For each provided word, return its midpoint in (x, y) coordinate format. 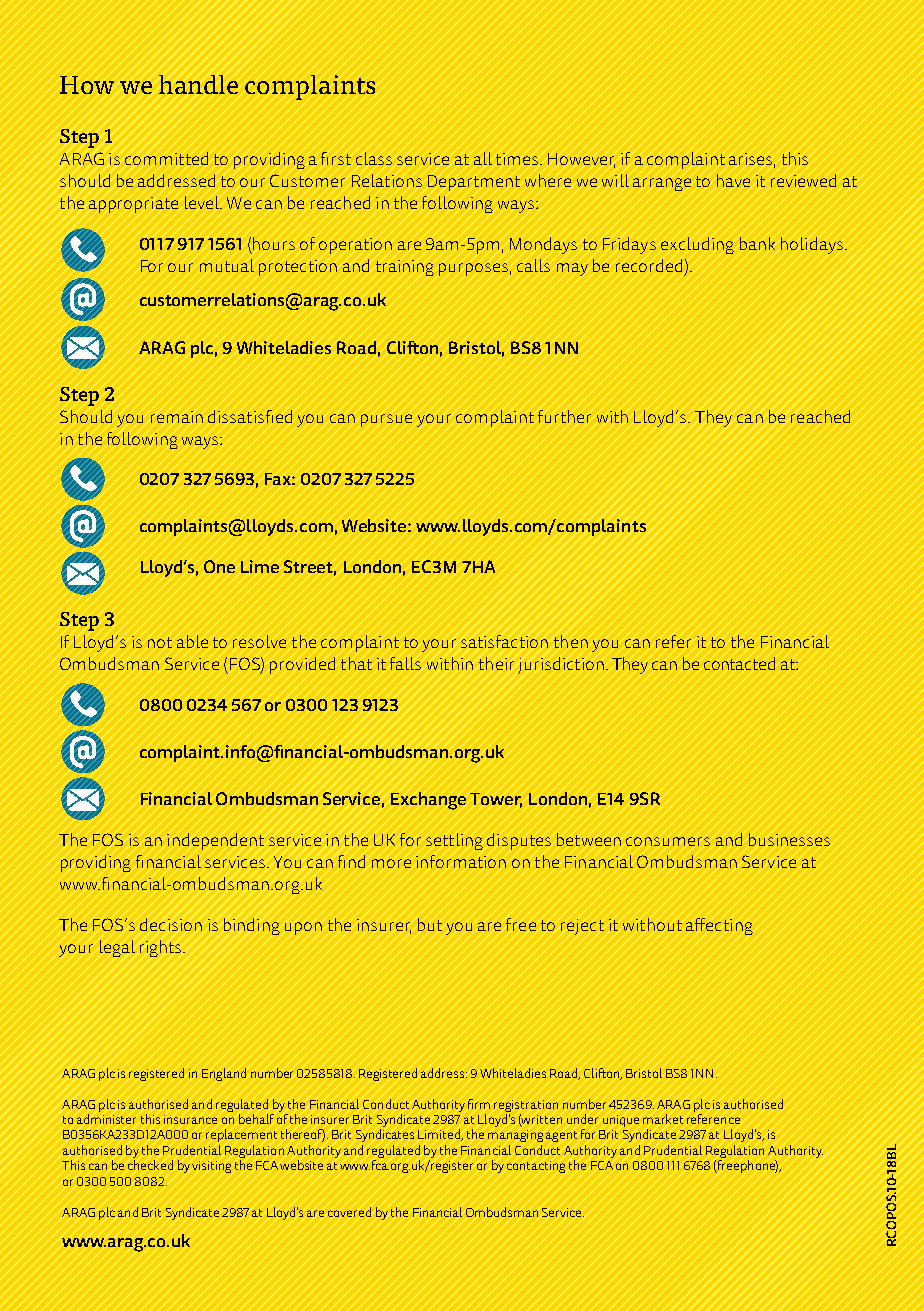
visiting (211, 1167)
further (564, 416)
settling (454, 841)
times (517, 159)
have (733, 180)
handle (198, 84)
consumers (668, 841)
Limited (440, 1135)
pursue (386, 420)
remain (177, 417)
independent (215, 841)
